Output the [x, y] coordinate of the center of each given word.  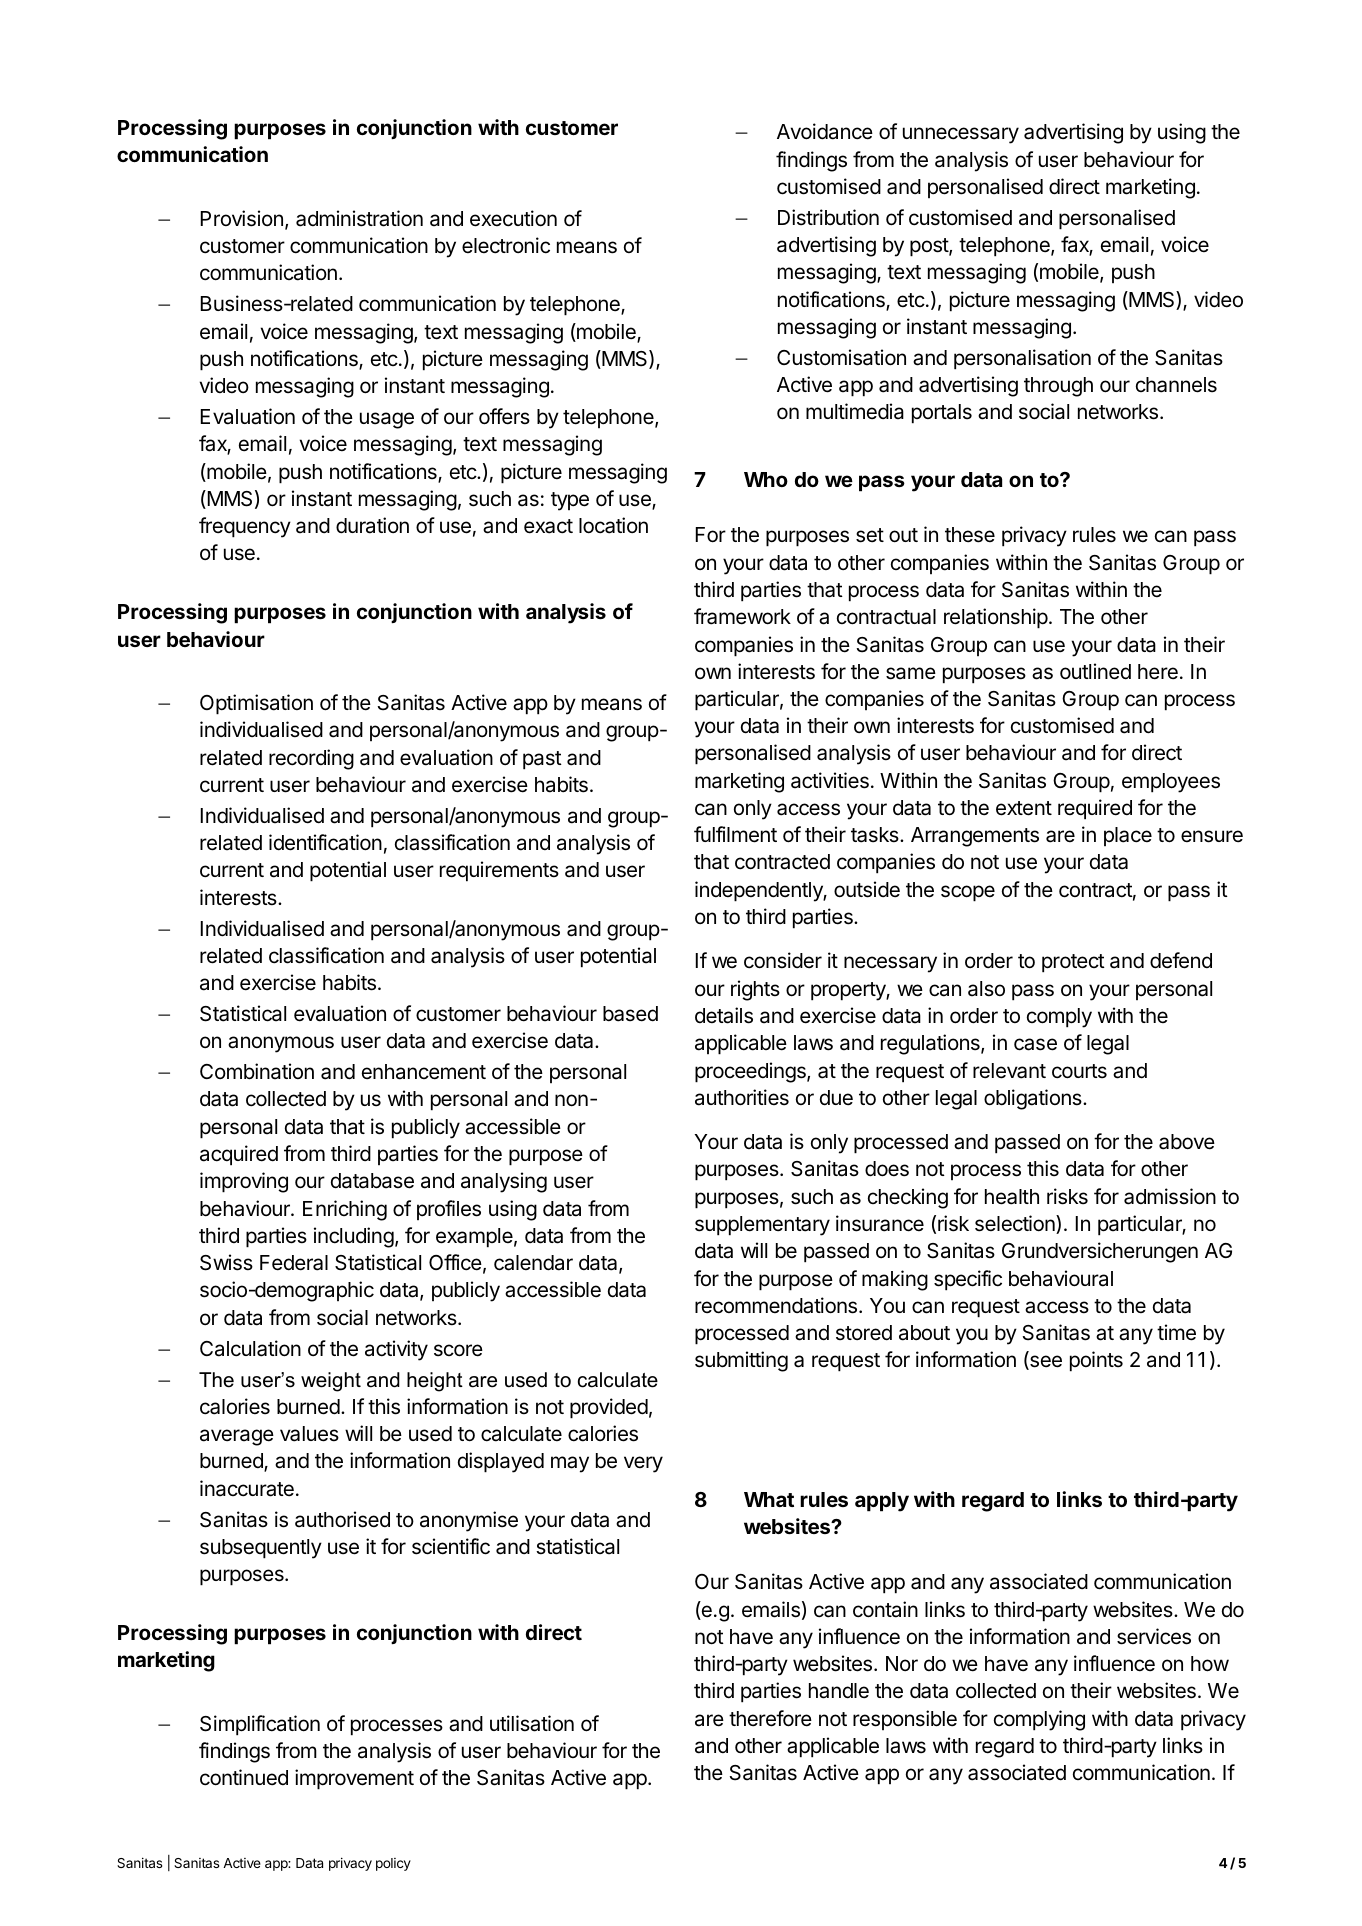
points [1096, 1361]
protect [1073, 963]
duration [372, 525]
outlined [1095, 671]
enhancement [424, 1072]
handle [839, 1691]
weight [331, 1382]
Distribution [828, 217]
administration [359, 218]
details [724, 1015]
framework [742, 616]
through [1058, 387]
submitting [741, 1361]
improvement [354, 1779]
